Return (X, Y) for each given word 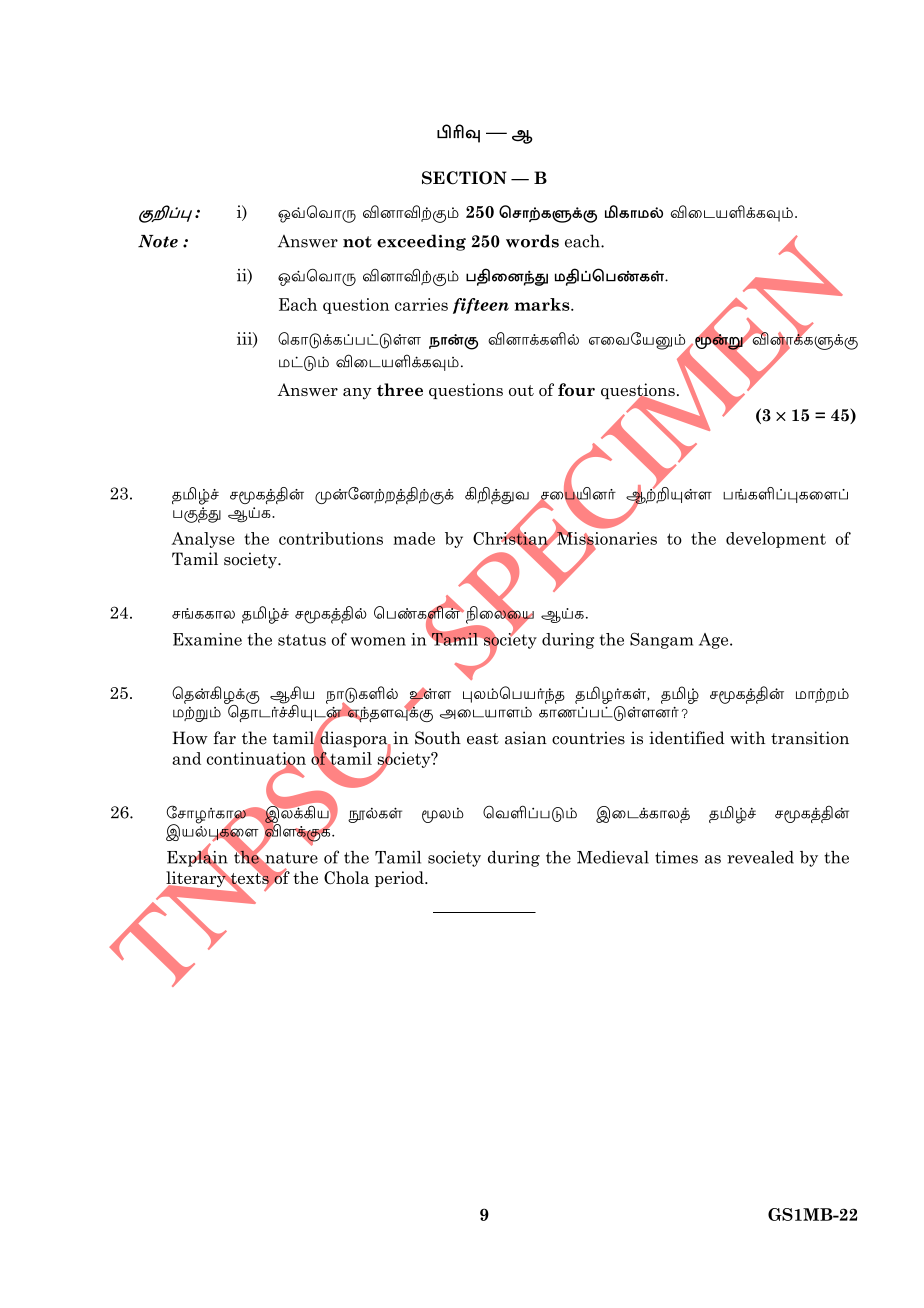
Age (715, 641)
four (576, 389)
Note (158, 241)
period (400, 879)
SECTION (464, 178)
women (378, 641)
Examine (207, 639)
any (357, 394)
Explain (197, 858)
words (532, 241)
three (400, 389)
